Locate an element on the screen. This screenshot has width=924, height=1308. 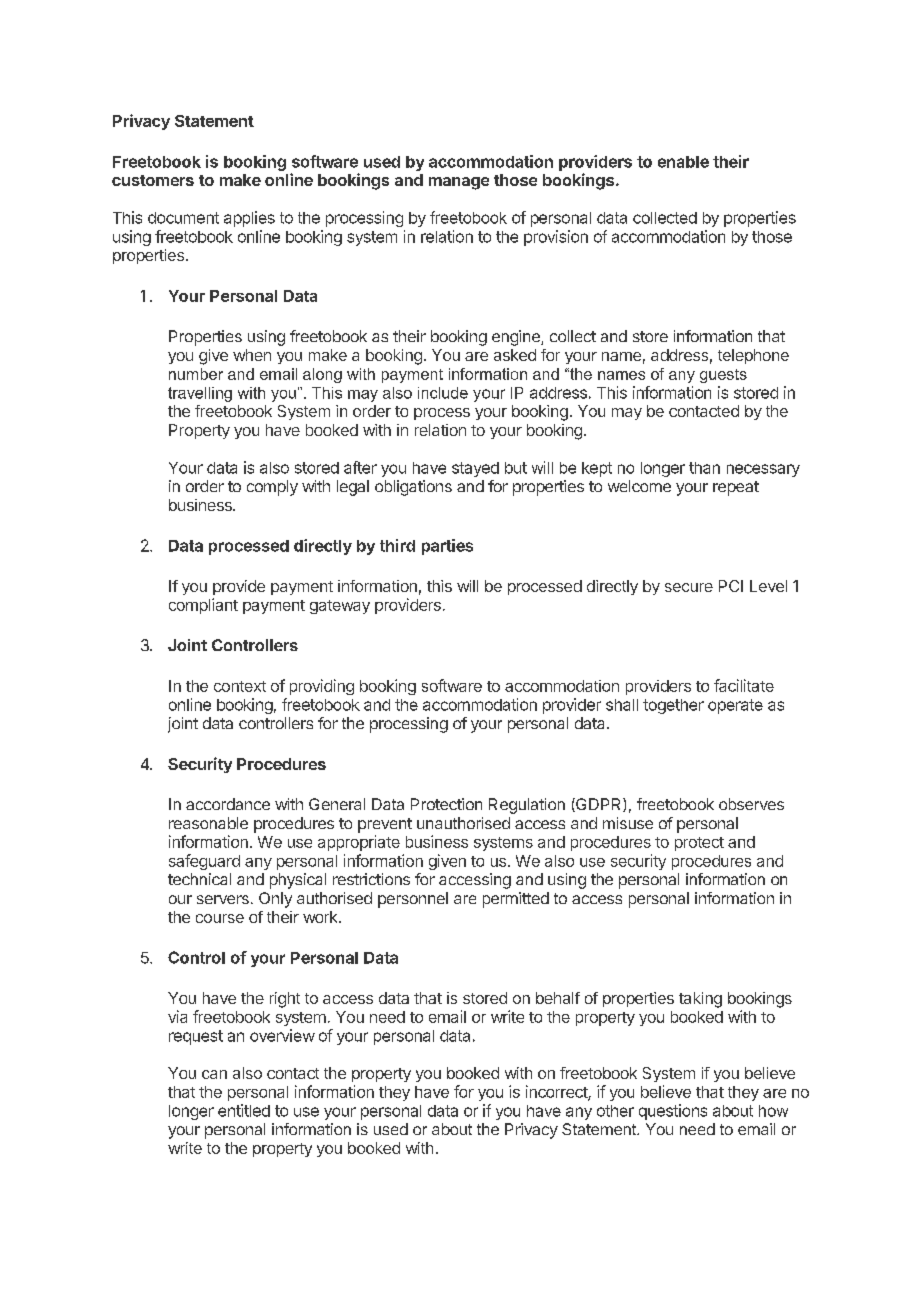
personnel is located at coordinates (413, 900).
